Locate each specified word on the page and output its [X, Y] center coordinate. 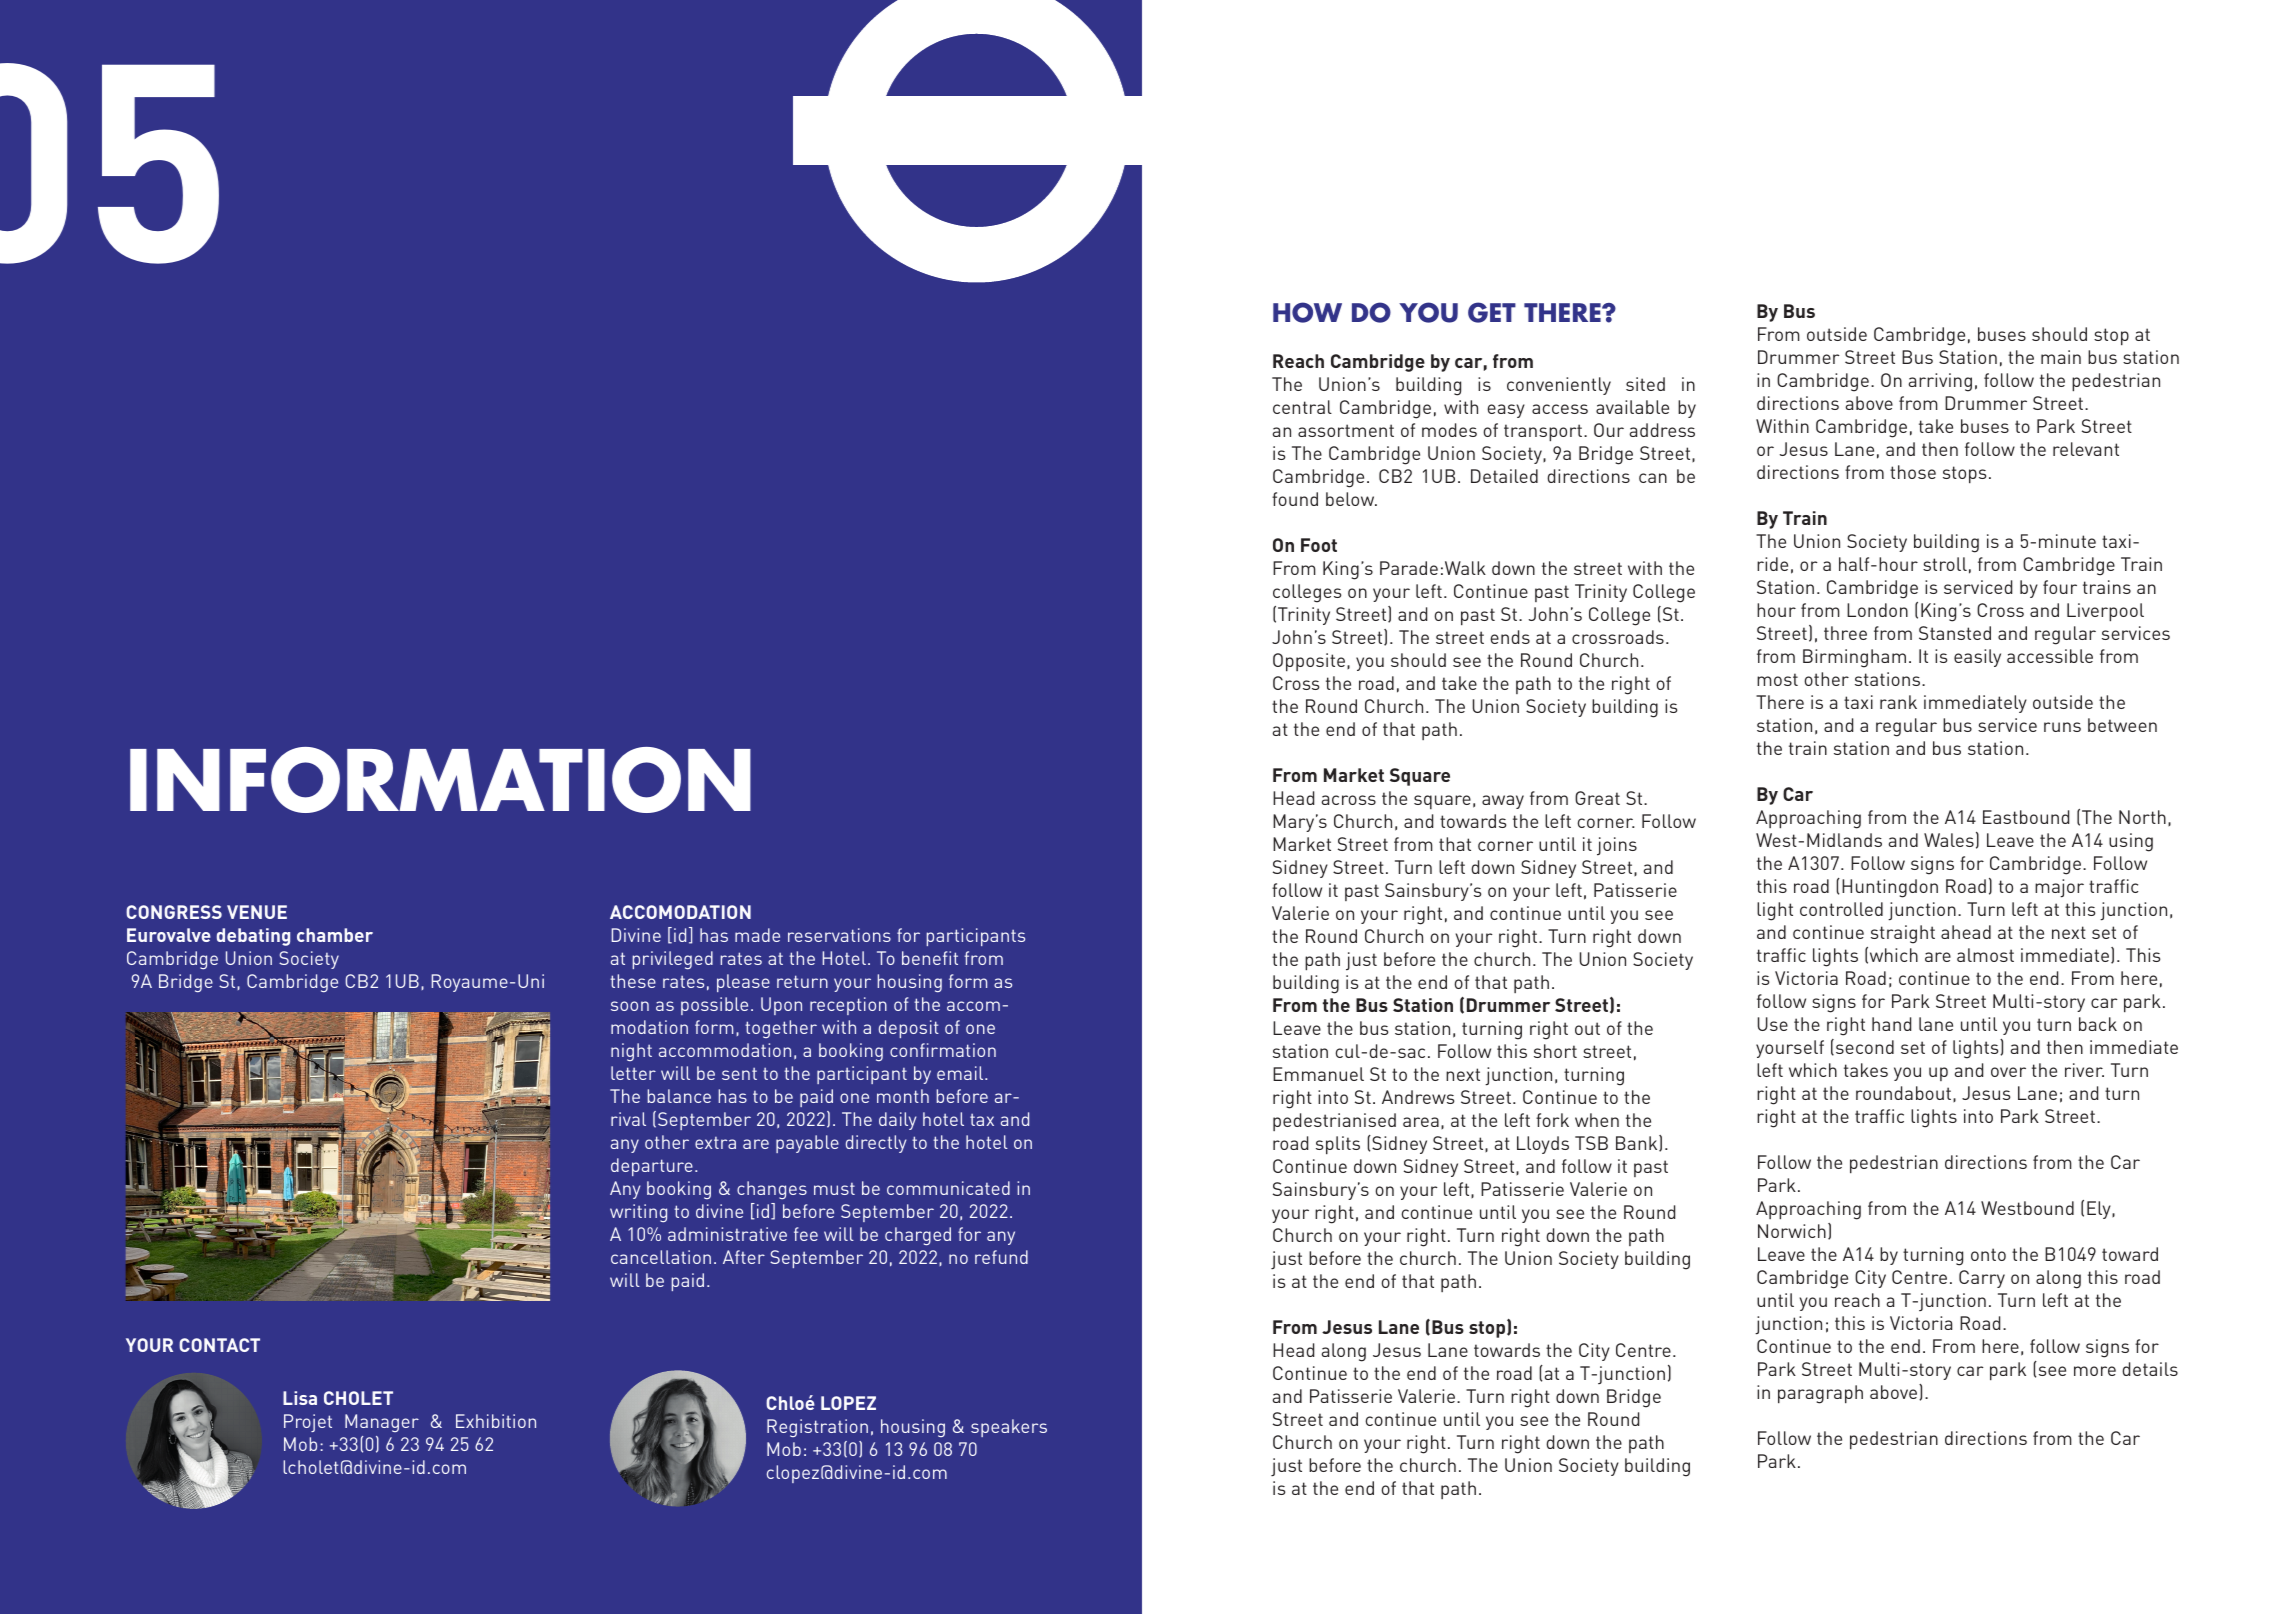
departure [652, 1167]
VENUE [257, 912]
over [2008, 1072]
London [1877, 610]
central [1302, 407]
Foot [1319, 545]
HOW [1307, 312]
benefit [930, 958]
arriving [1940, 382]
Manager [382, 1423]
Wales [1949, 840]
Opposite [1309, 662]
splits [1338, 1145]
